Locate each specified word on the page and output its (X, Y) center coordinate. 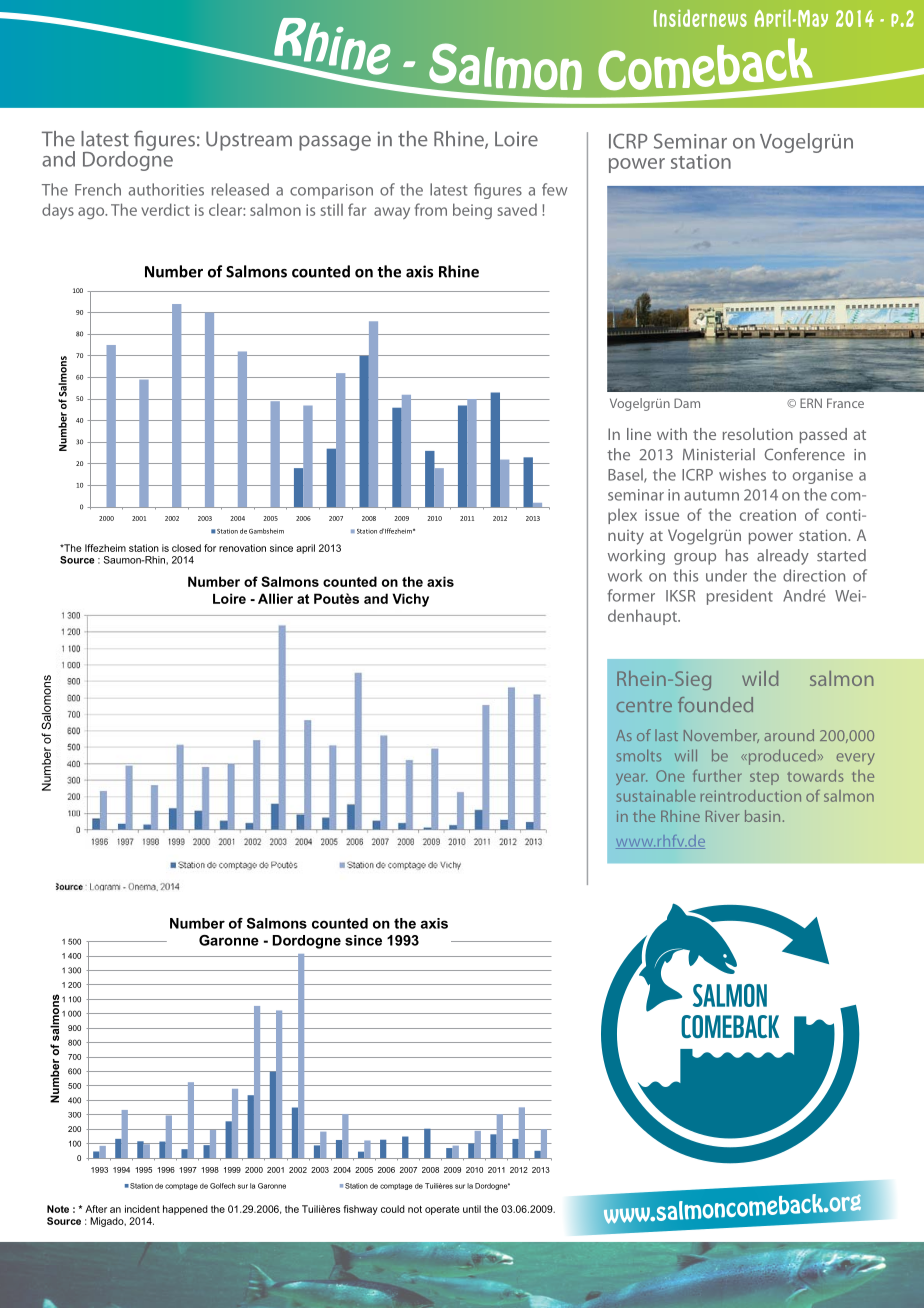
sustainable (656, 796)
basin (762, 816)
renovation (242, 548)
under (726, 575)
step (764, 778)
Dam (687, 403)
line (639, 434)
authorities (166, 189)
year (631, 779)
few (555, 189)
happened (185, 1210)
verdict (165, 209)
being (472, 211)
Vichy (410, 600)
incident (142, 1209)
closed (186, 548)
